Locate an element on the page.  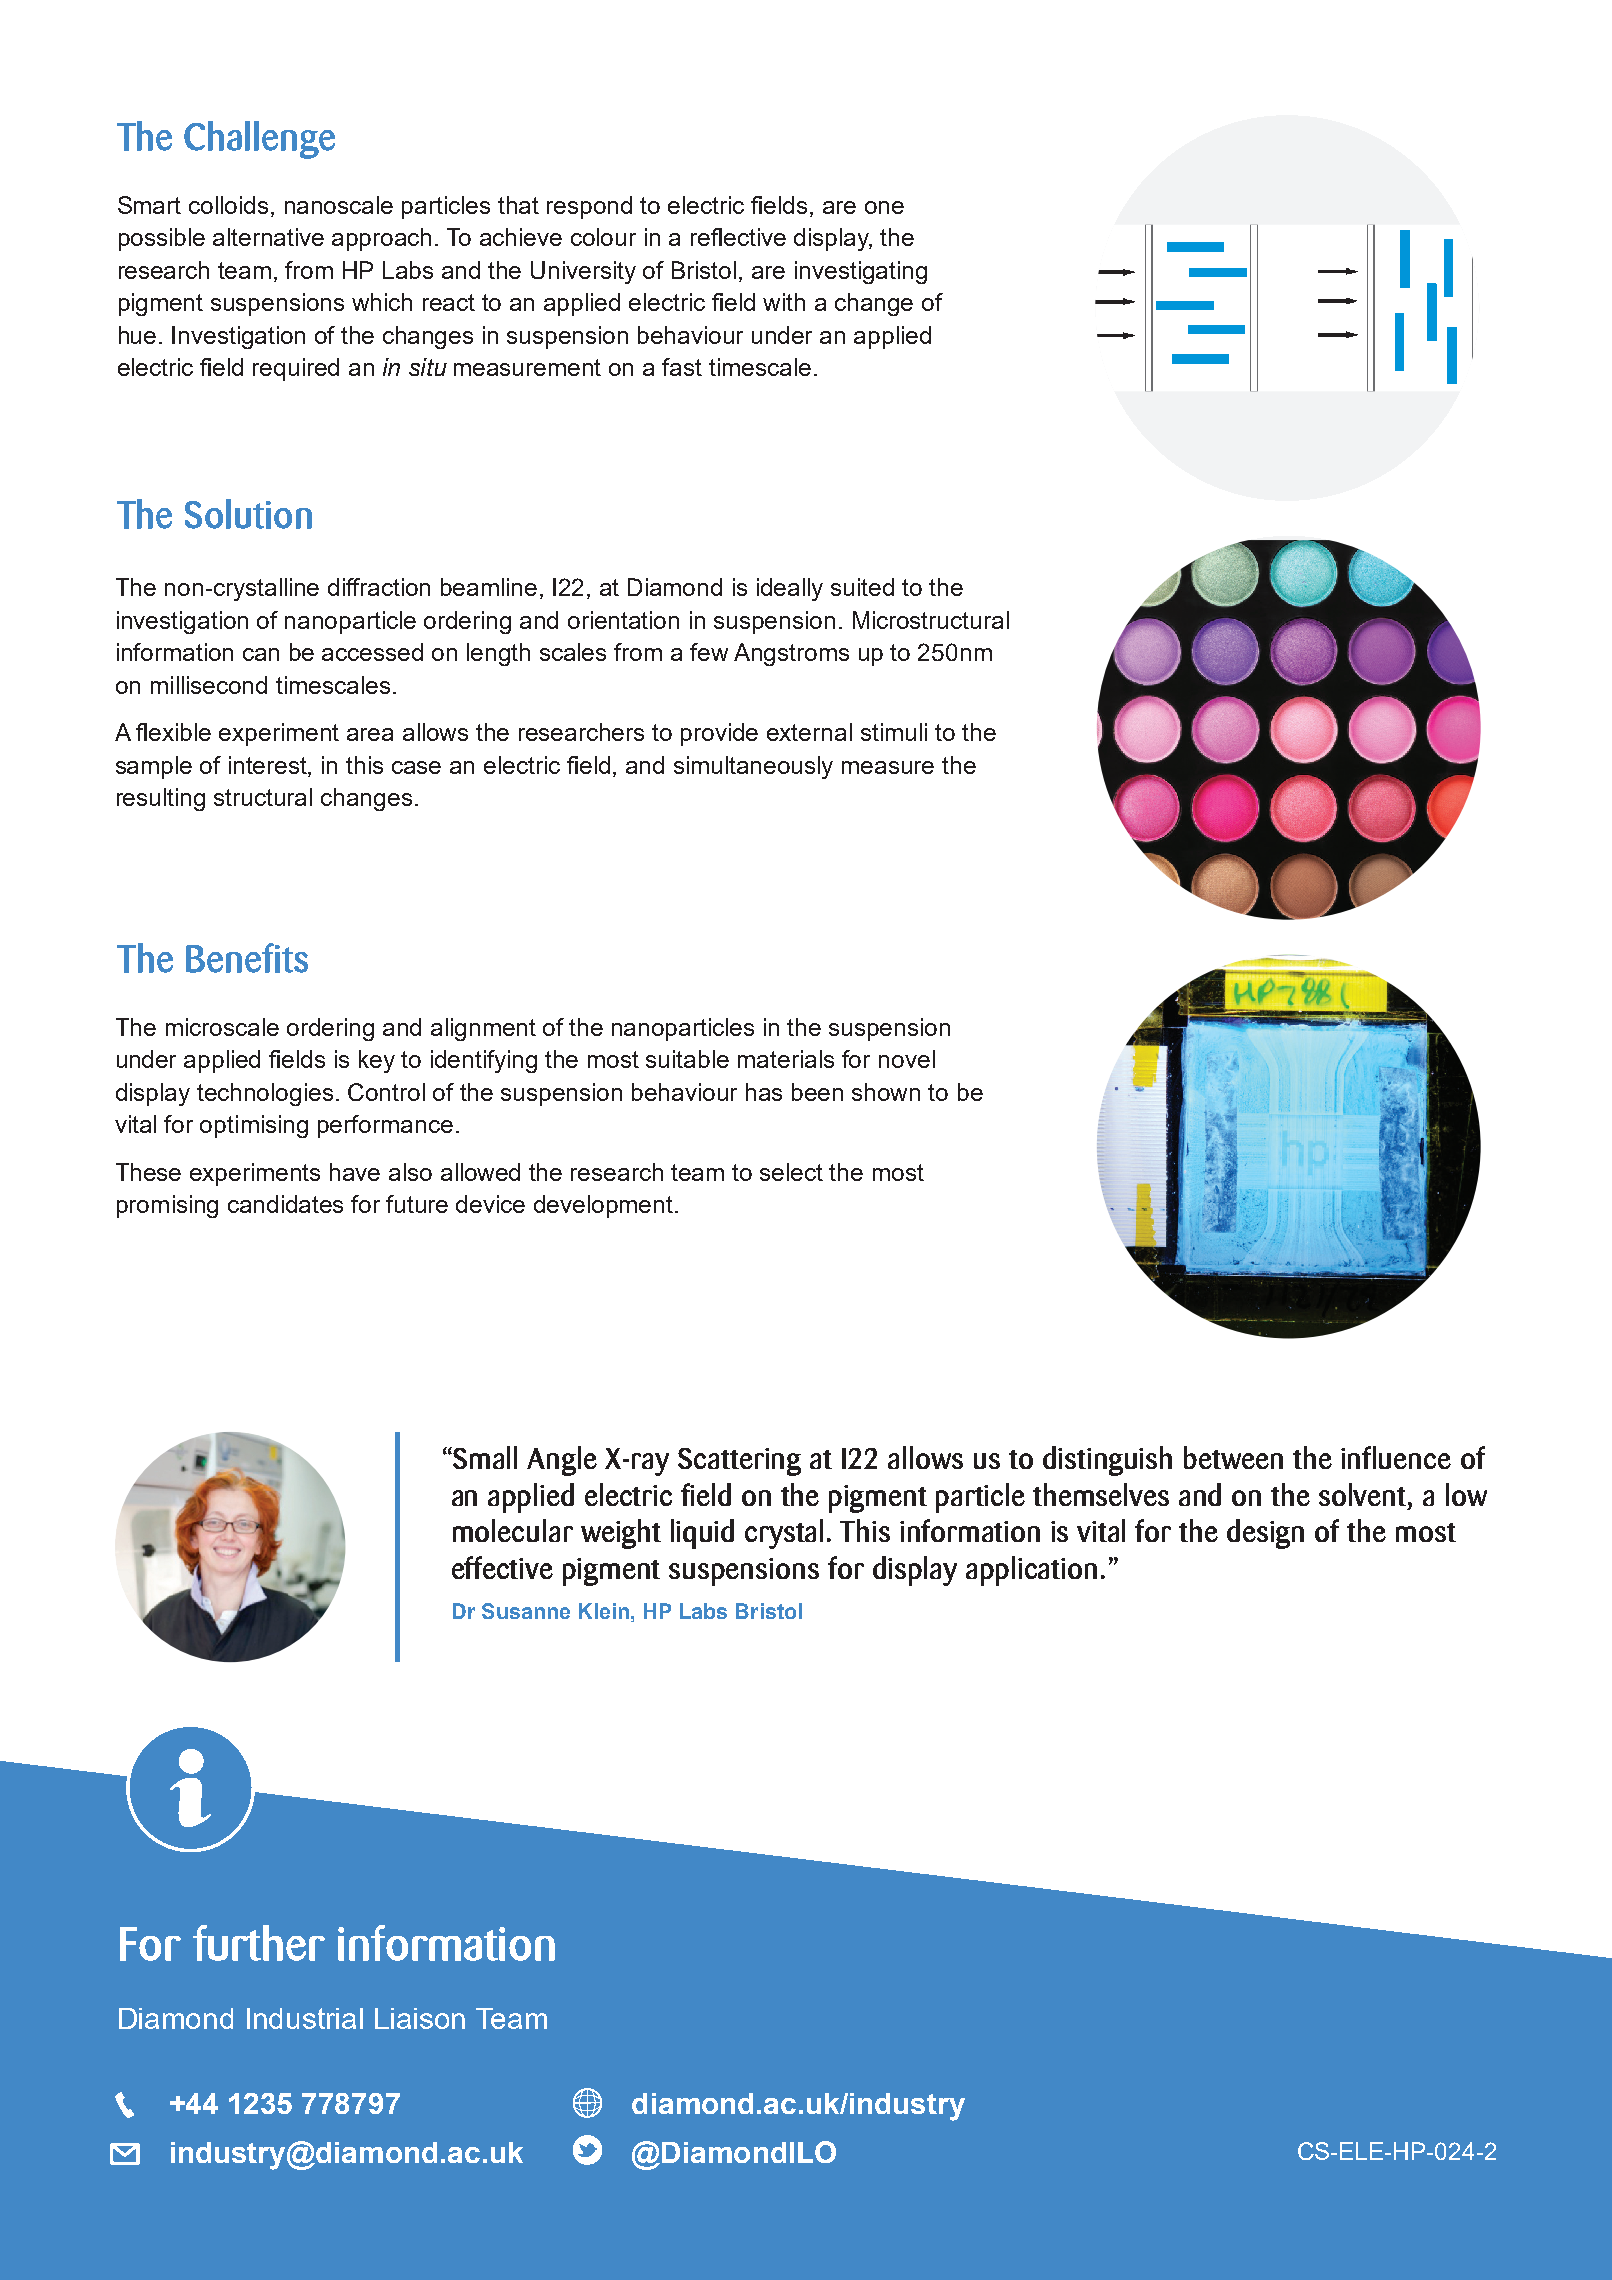
design is located at coordinates (1265, 1534).
